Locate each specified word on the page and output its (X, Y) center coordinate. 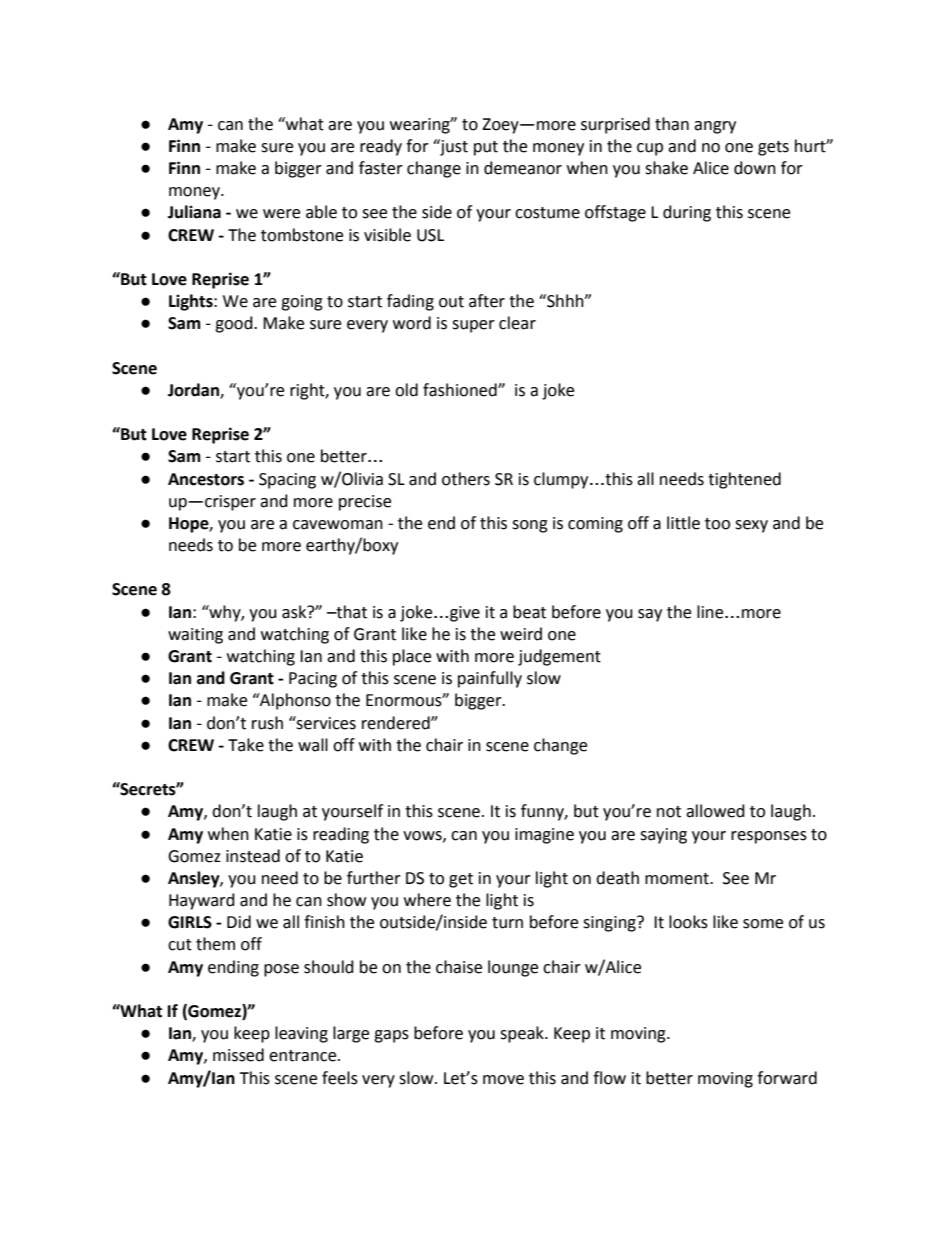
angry (715, 127)
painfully (490, 679)
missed (238, 1055)
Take (246, 745)
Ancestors (206, 479)
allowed (715, 811)
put (486, 148)
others (466, 479)
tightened (744, 480)
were (281, 214)
